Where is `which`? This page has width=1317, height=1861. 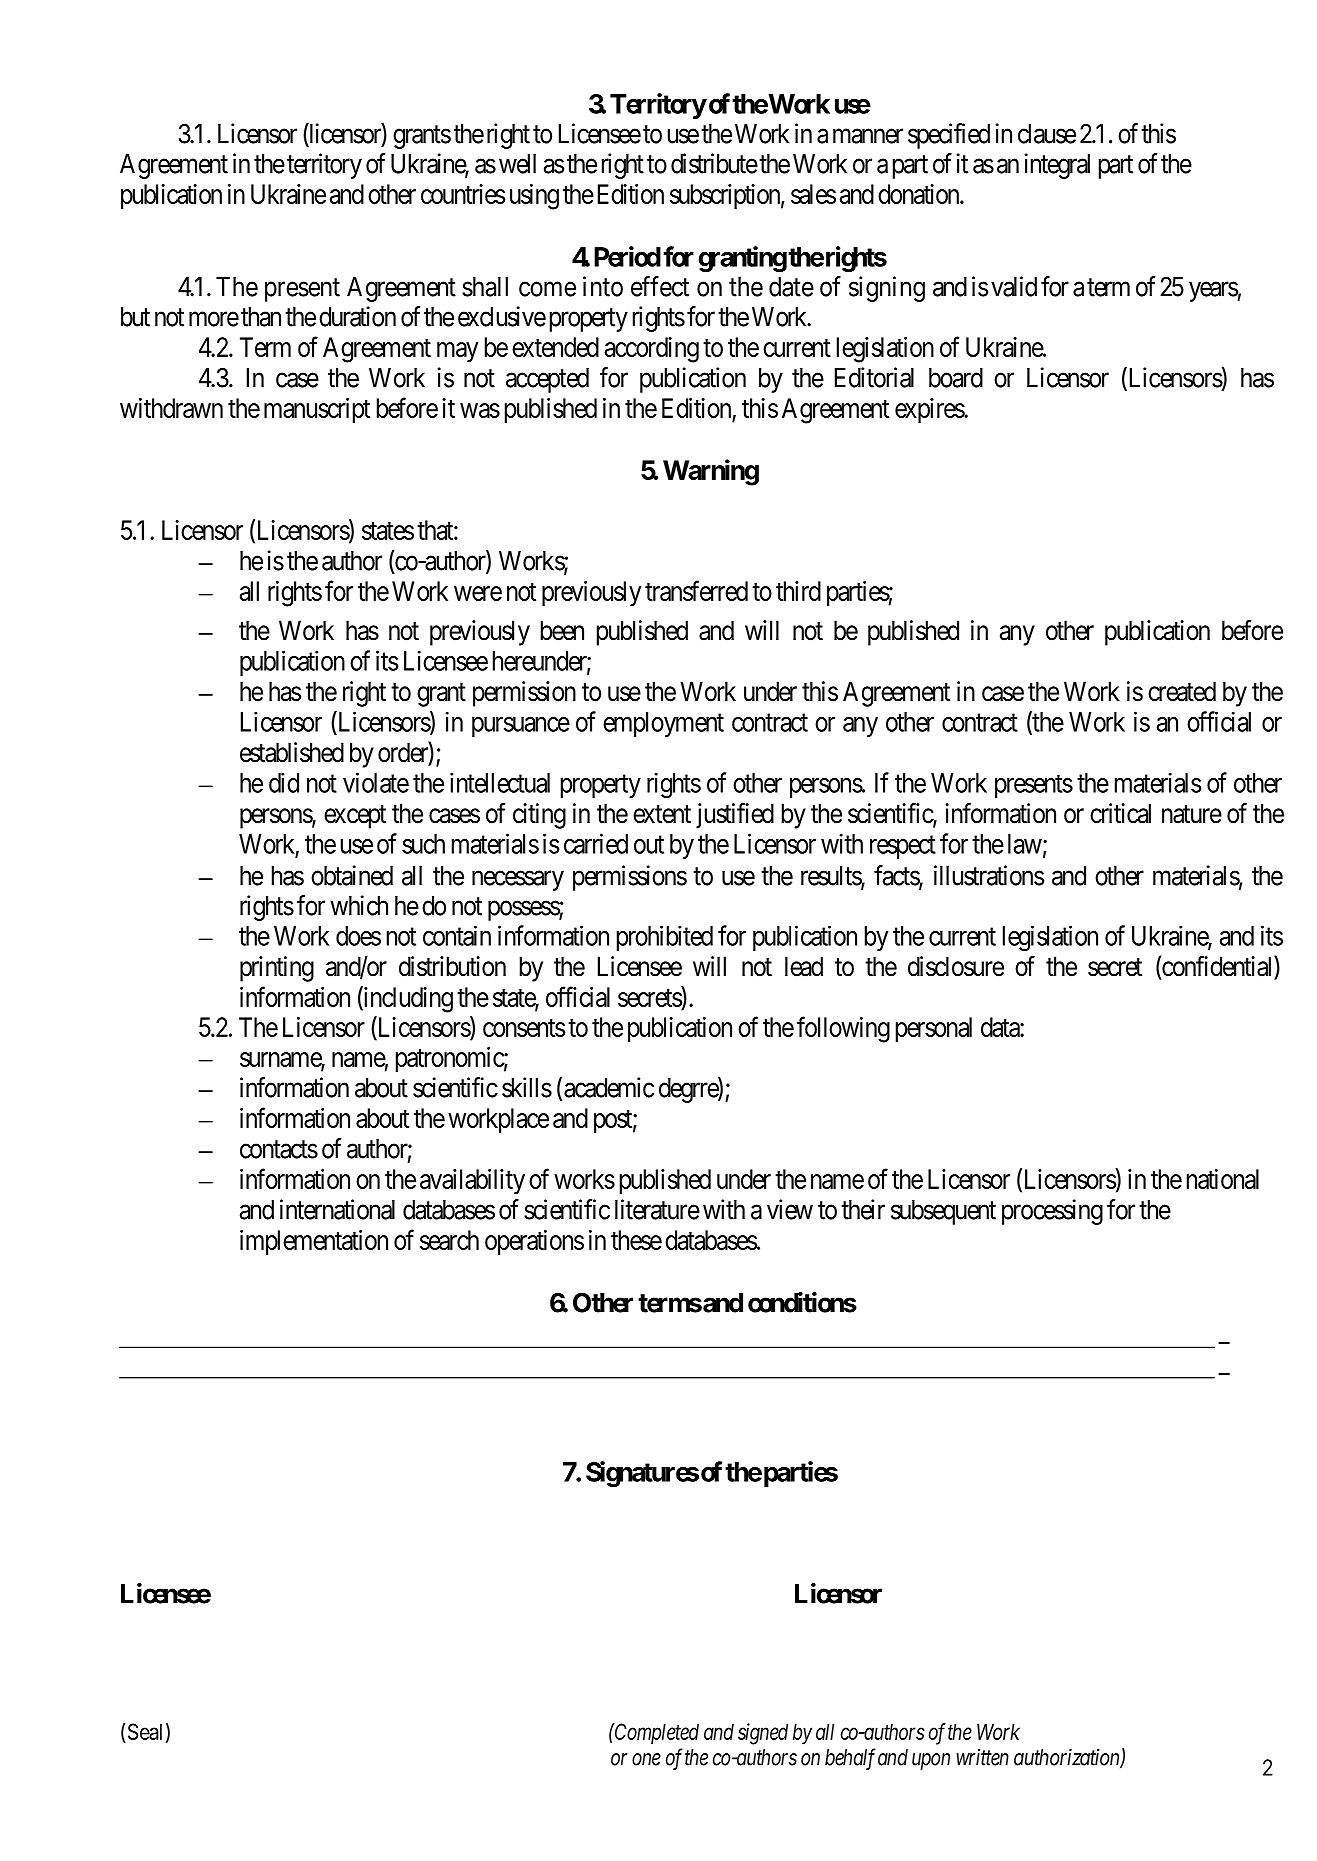
which is located at coordinates (359, 905).
